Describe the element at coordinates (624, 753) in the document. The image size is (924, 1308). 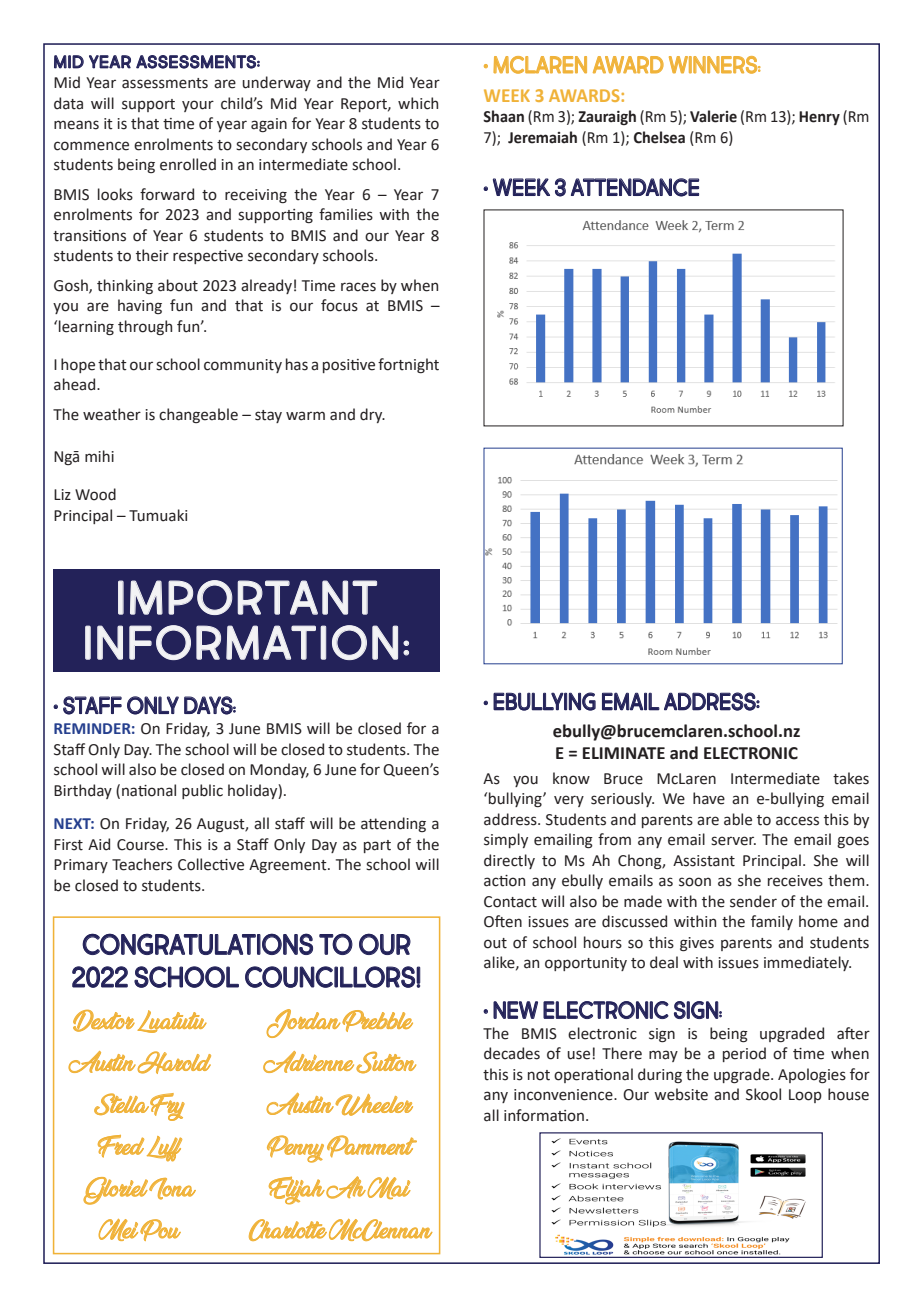
I see `ELIMINATE` at that location.
